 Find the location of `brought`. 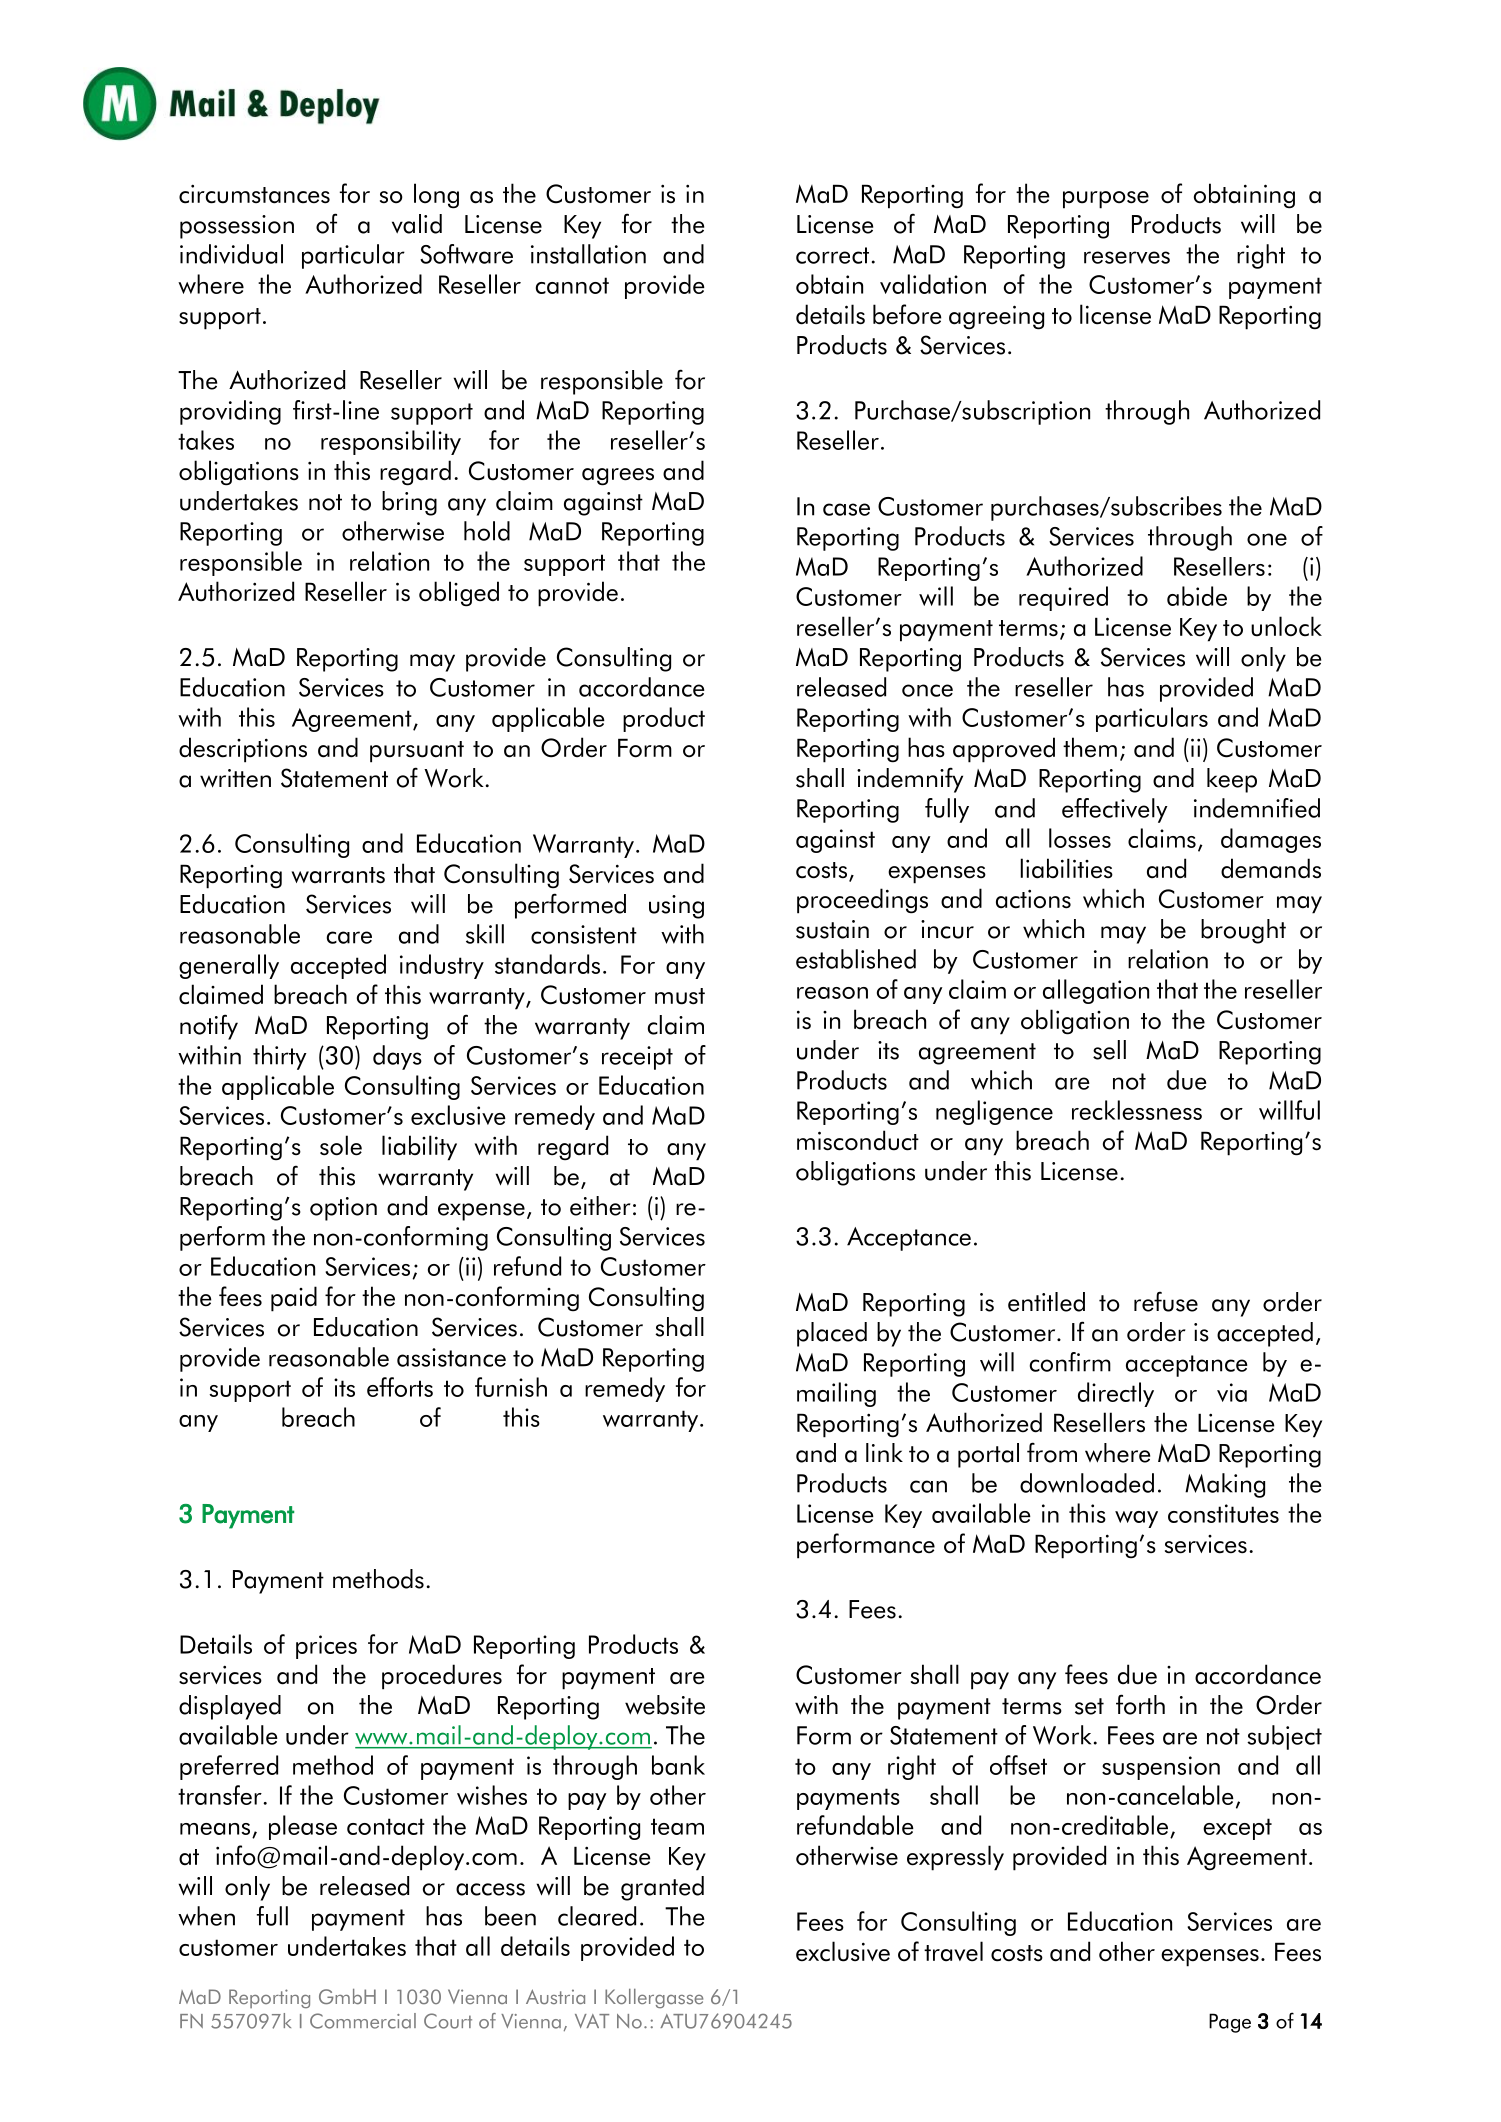

brought is located at coordinates (1243, 931).
